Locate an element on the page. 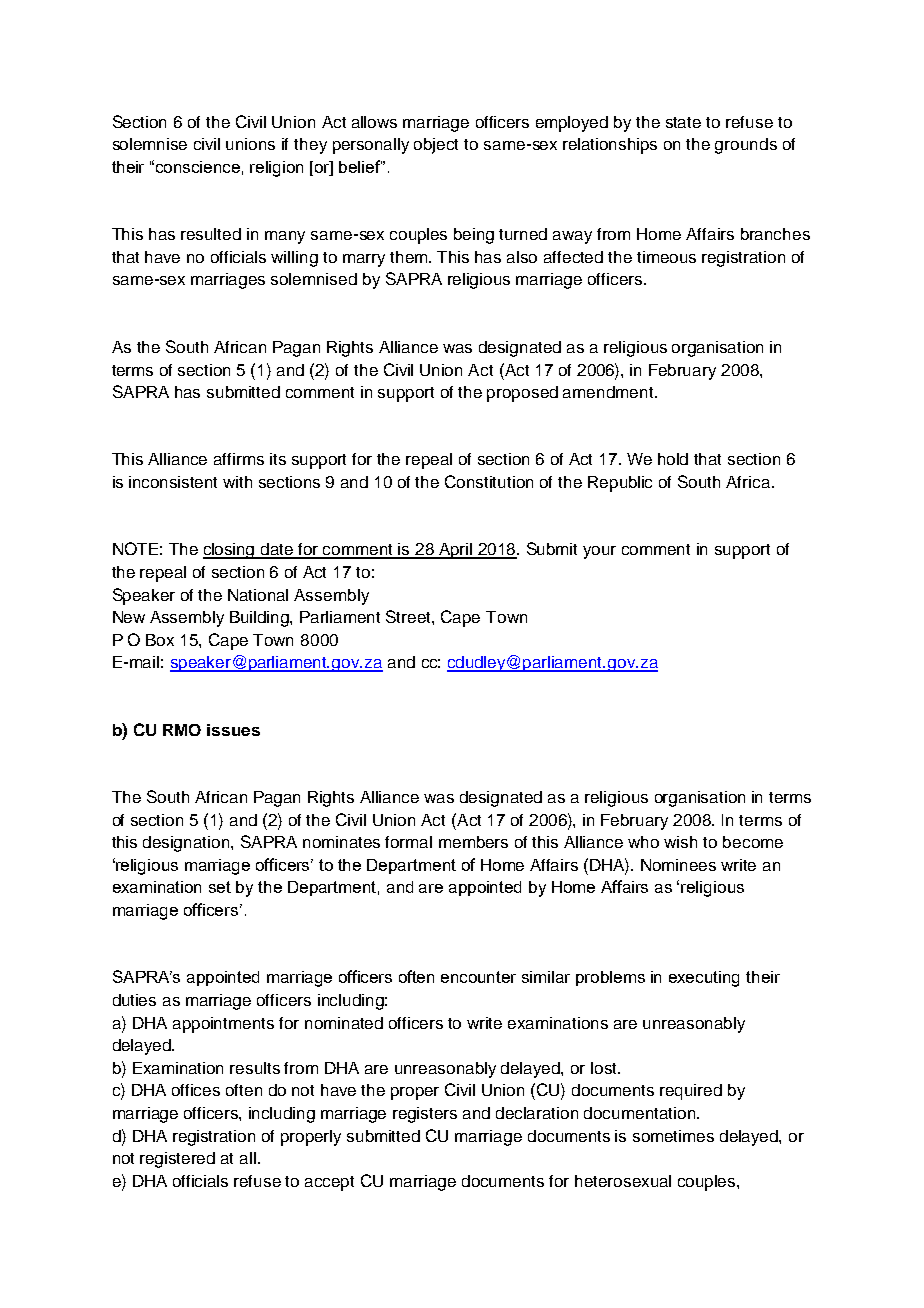 This page has height=1308, width=924. Box is located at coordinates (160, 640).
